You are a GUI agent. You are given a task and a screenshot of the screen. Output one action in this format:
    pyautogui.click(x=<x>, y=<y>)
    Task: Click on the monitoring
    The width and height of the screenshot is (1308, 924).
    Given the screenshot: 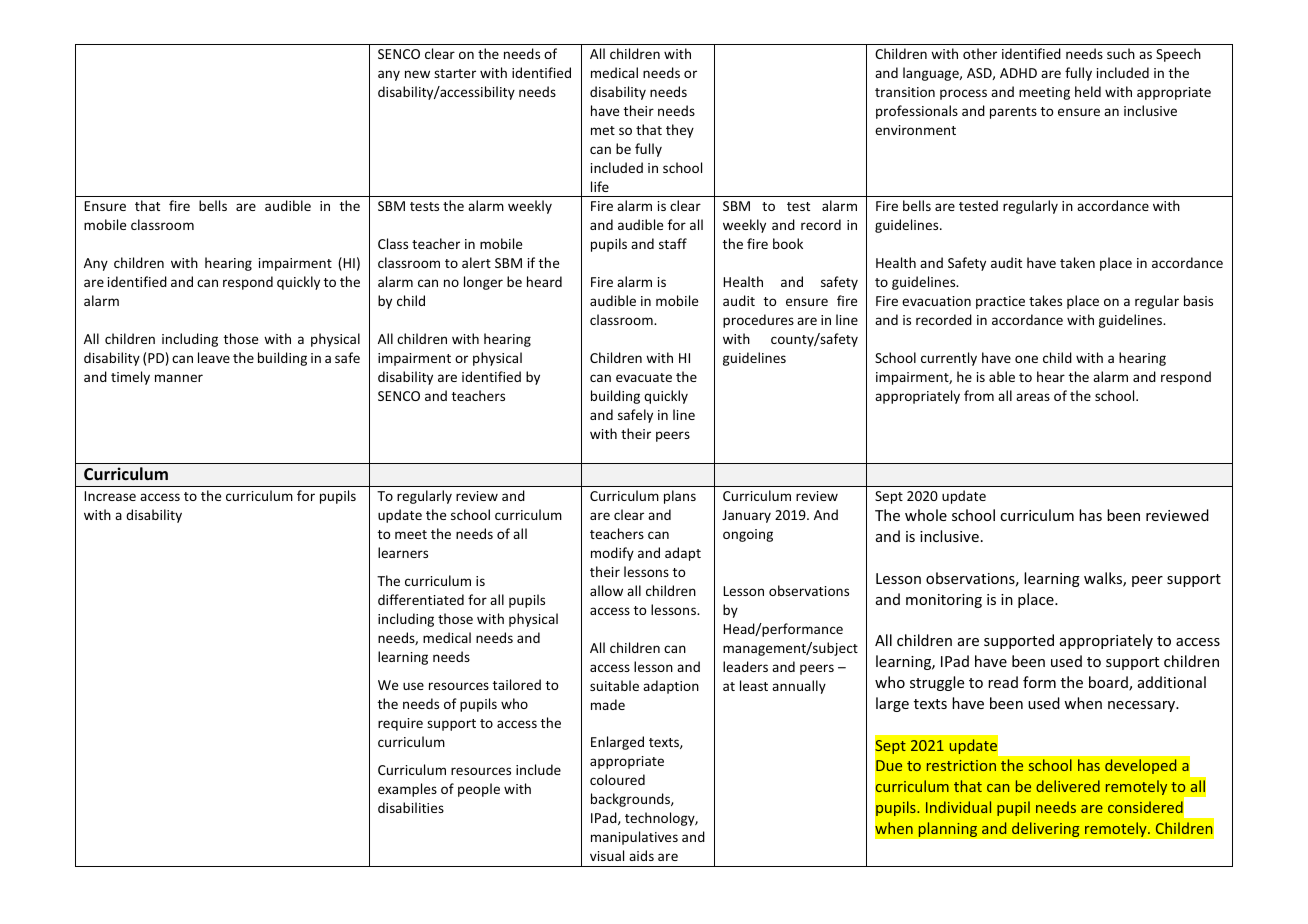 What is the action you would take?
    pyautogui.click(x=944, y=601)
